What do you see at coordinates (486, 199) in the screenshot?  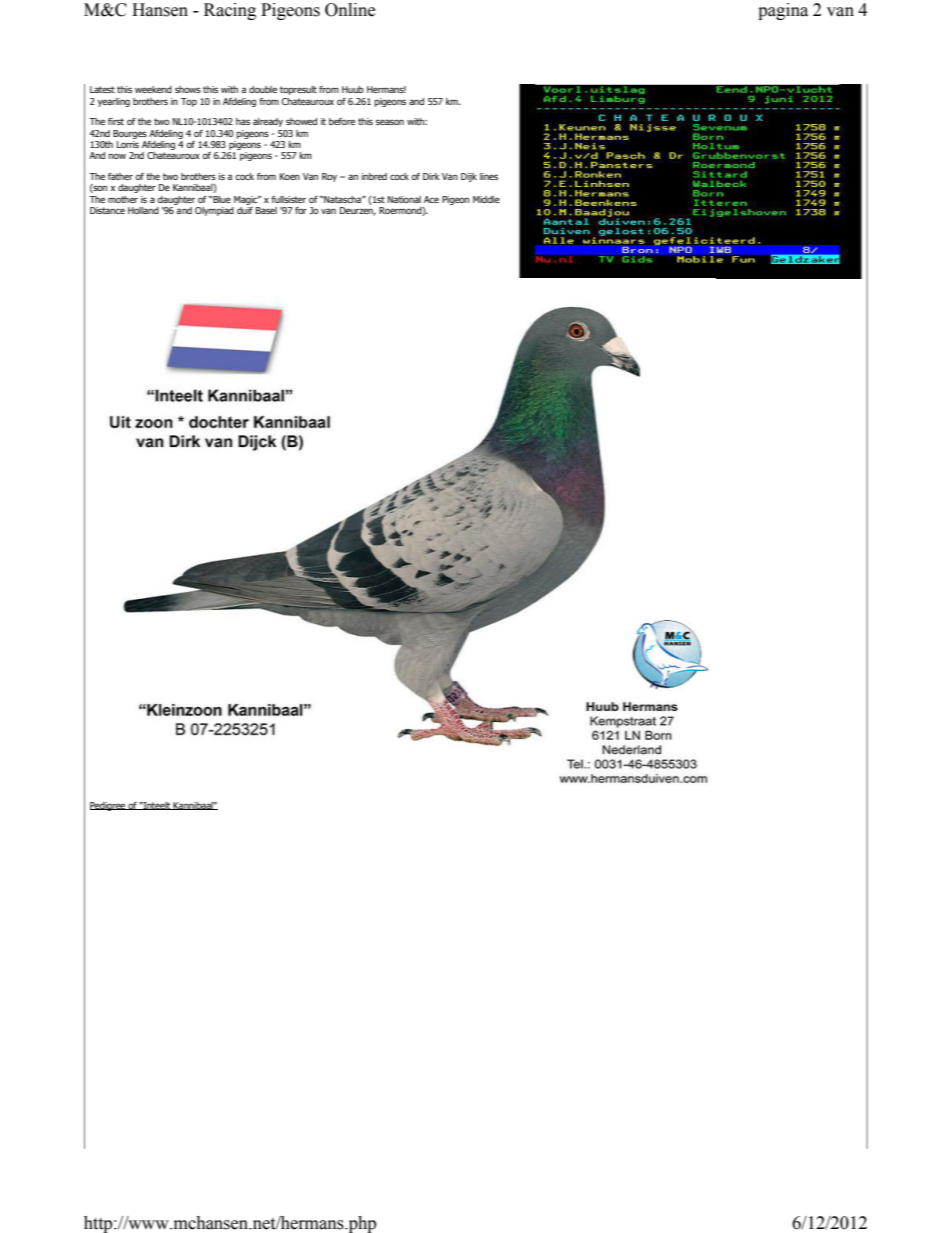 I see `Middle` at bounding box center [486, 199].
